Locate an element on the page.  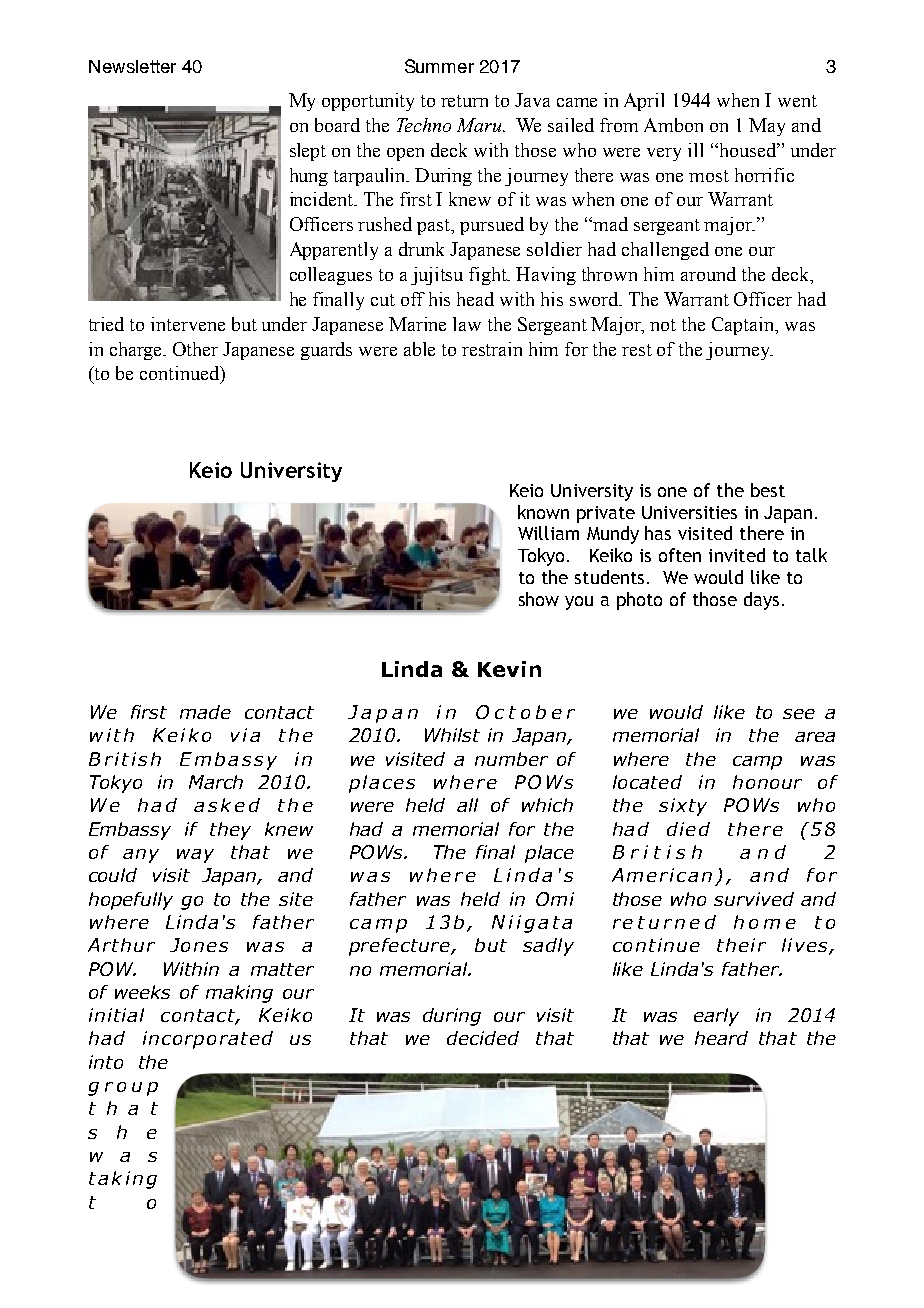
incorporated is located at coordinates (208, 1040).
